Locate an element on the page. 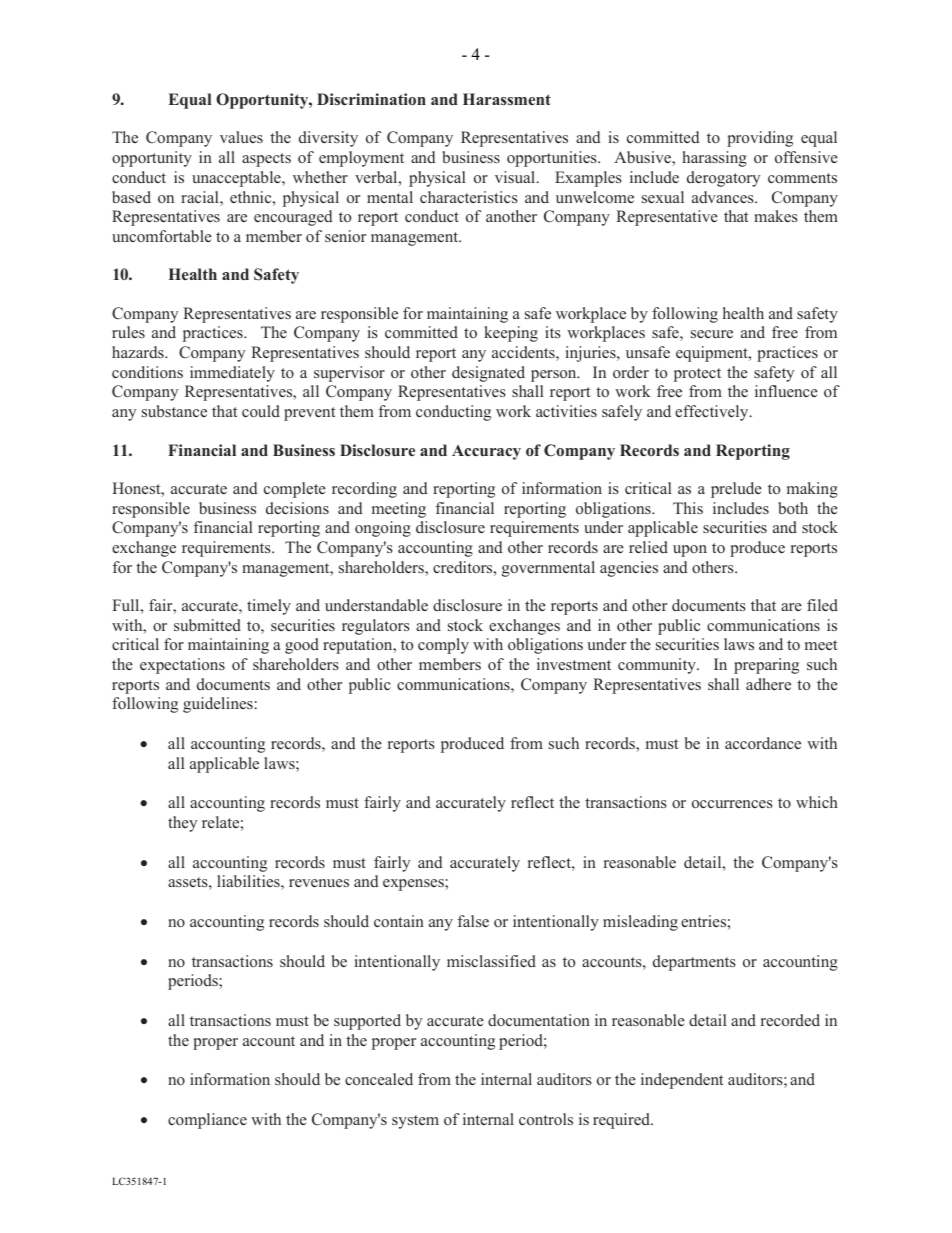  comply is located at coordinates (443, 646).
